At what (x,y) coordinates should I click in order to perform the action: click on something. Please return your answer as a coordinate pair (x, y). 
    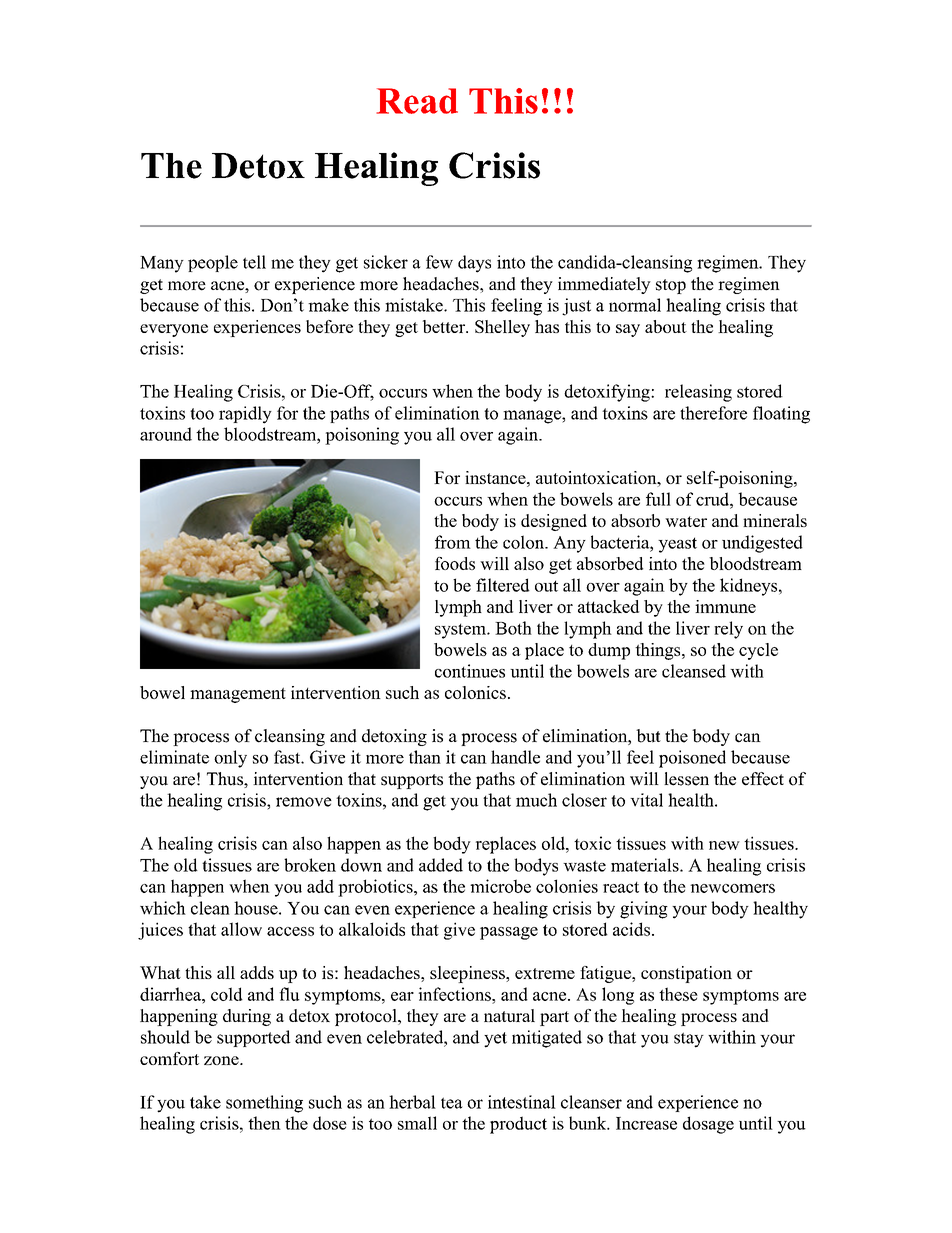
    Looking at the image, I should click on (264, 1104).
